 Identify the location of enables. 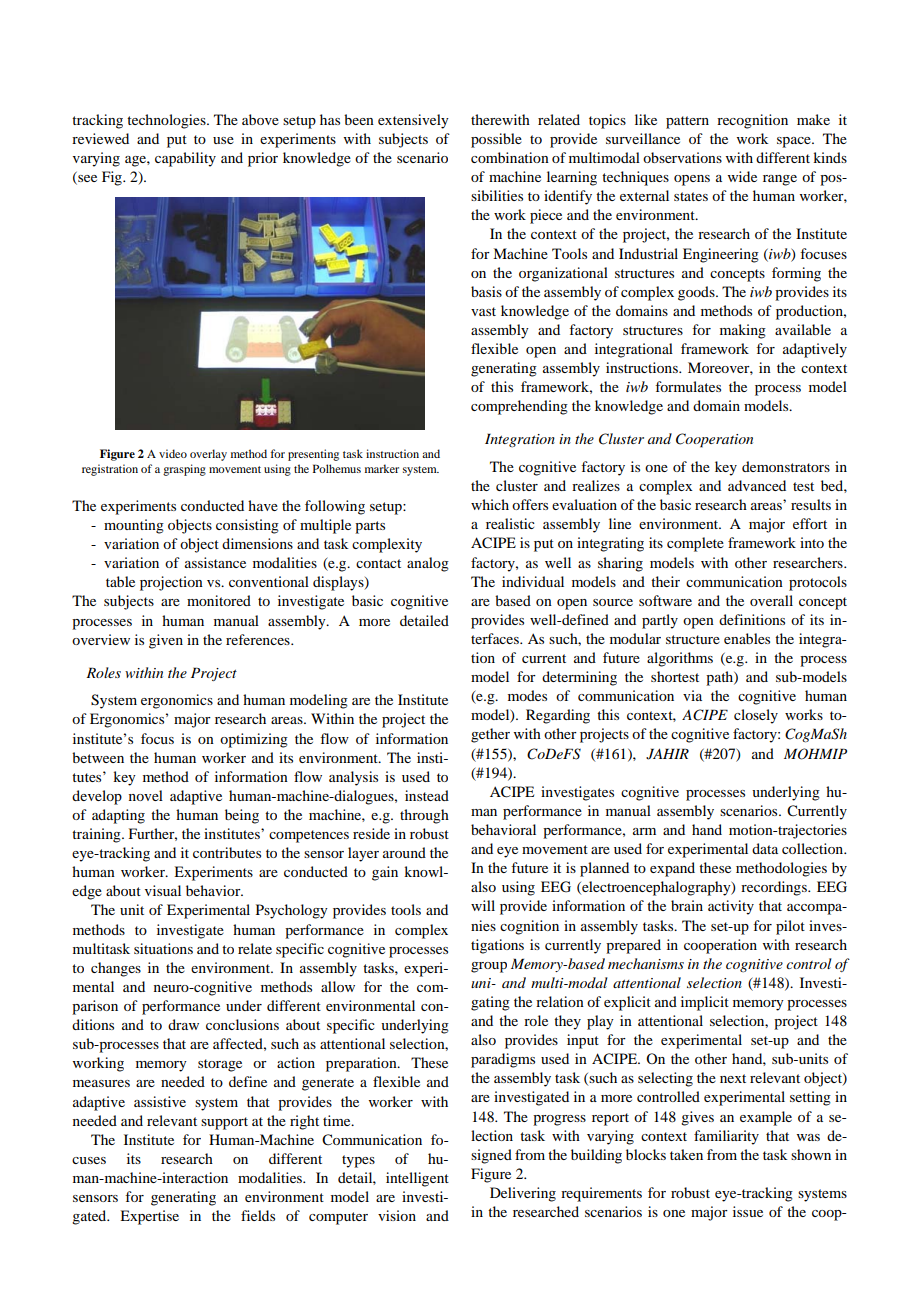
(747, 638).
